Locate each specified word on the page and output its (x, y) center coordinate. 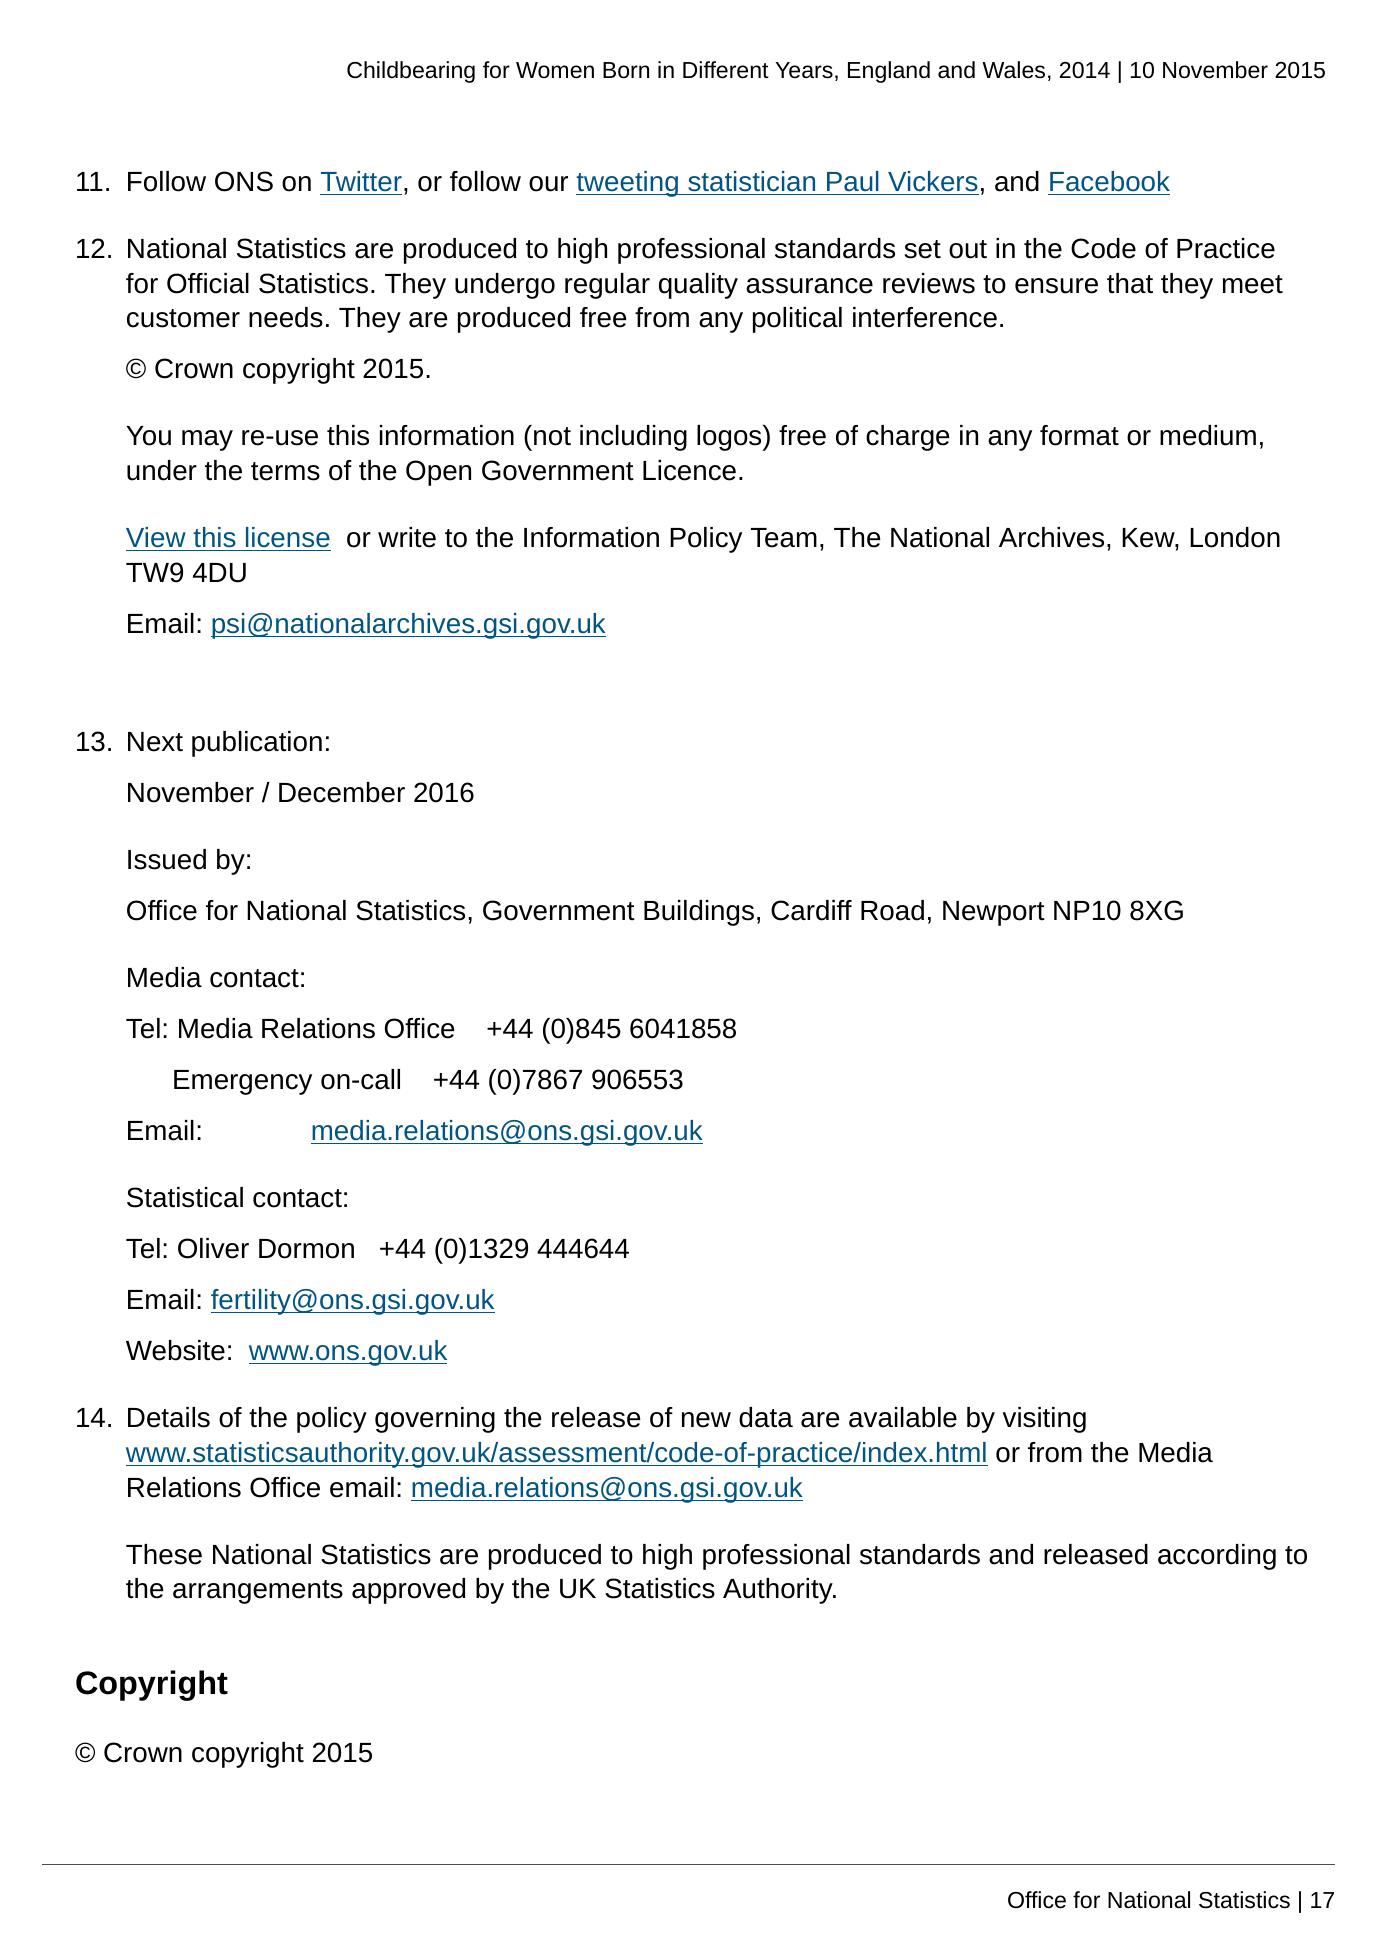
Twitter (361, 181)
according (1217, 1557)
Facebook (1110, 181)
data (766, 1417)
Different (726, 70)
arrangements (258, 1592)
